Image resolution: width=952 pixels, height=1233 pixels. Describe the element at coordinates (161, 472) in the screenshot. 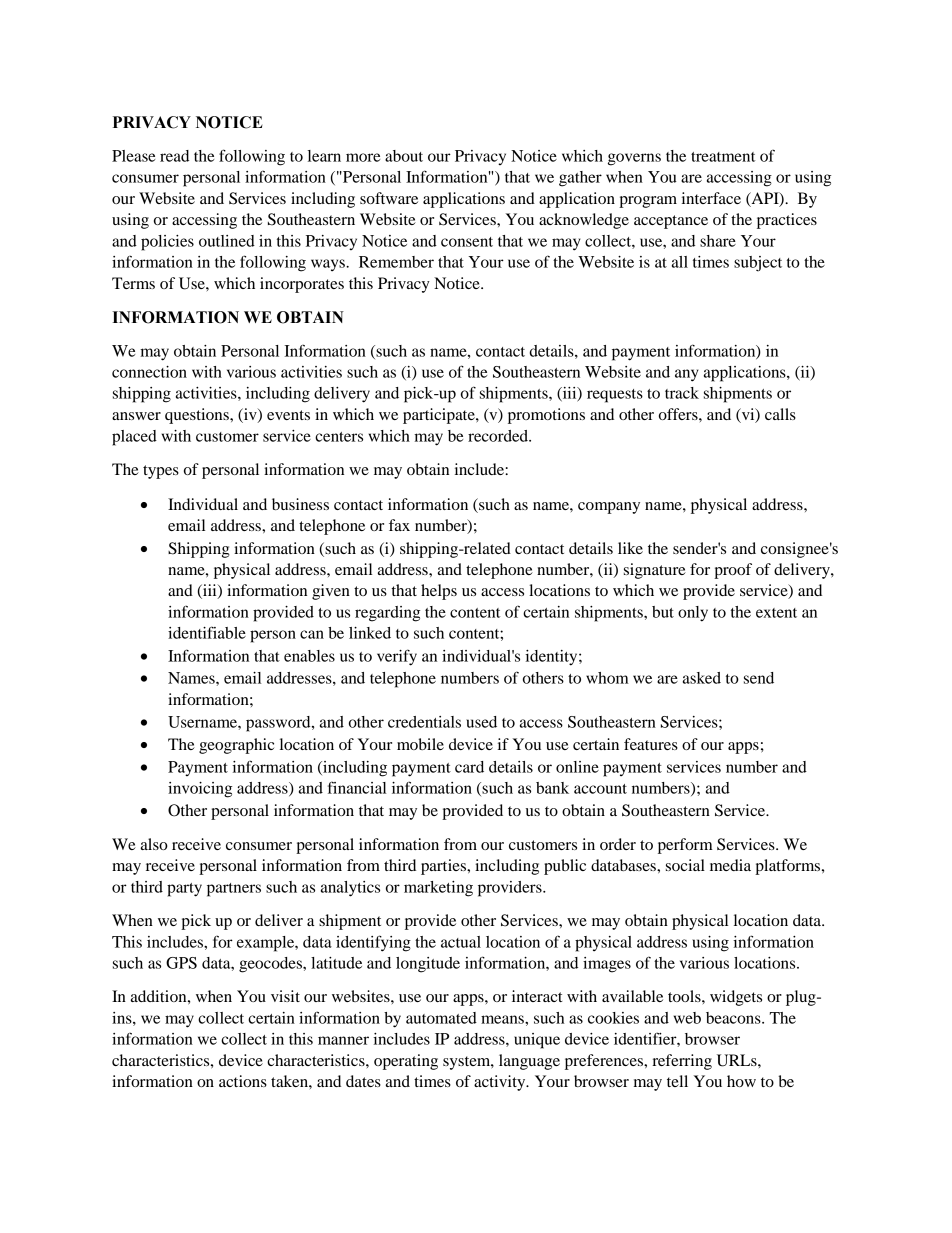

I see `types` at that location.
